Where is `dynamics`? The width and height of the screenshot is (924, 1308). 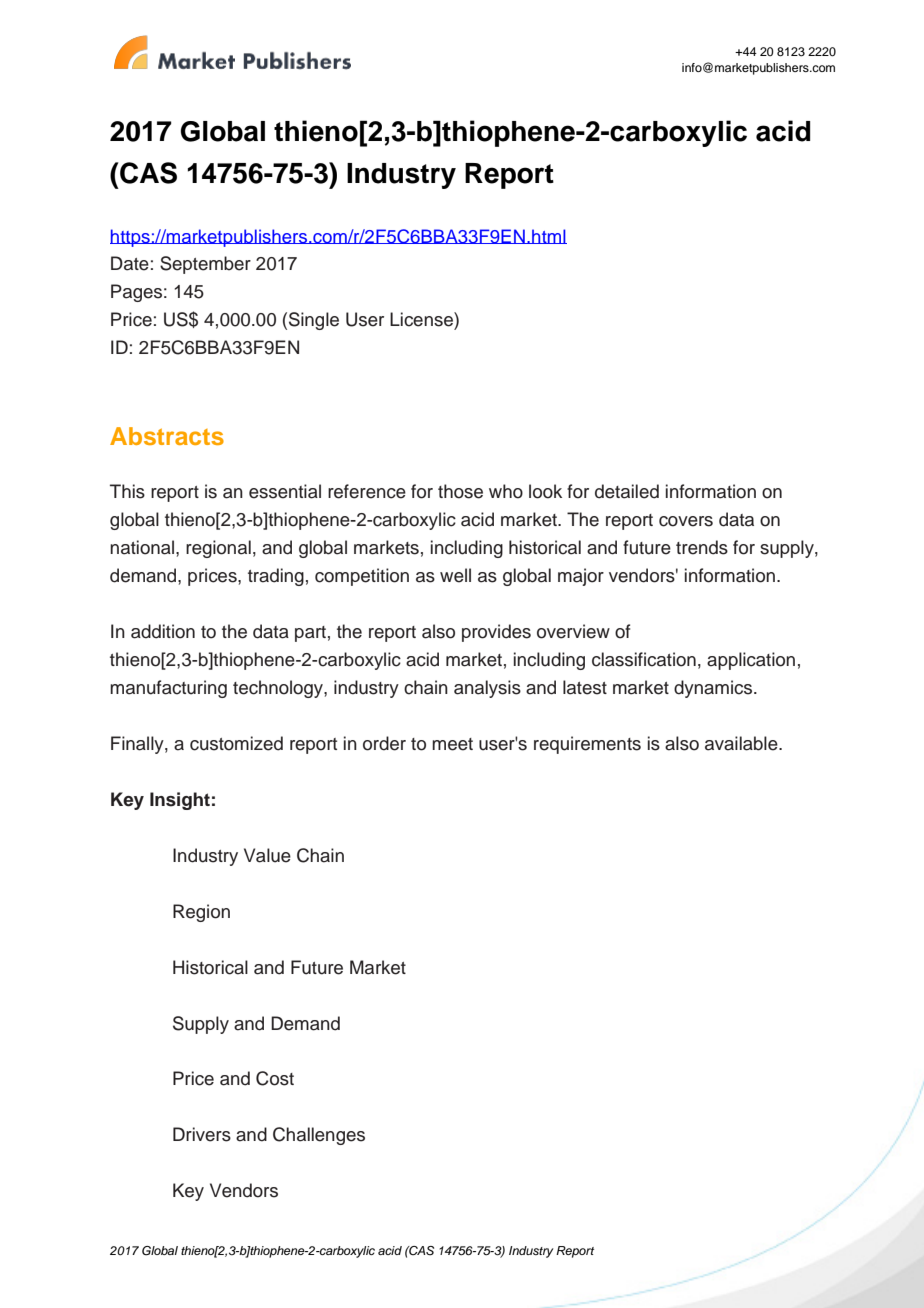 dynamics is located at coordinates (714, 689).
